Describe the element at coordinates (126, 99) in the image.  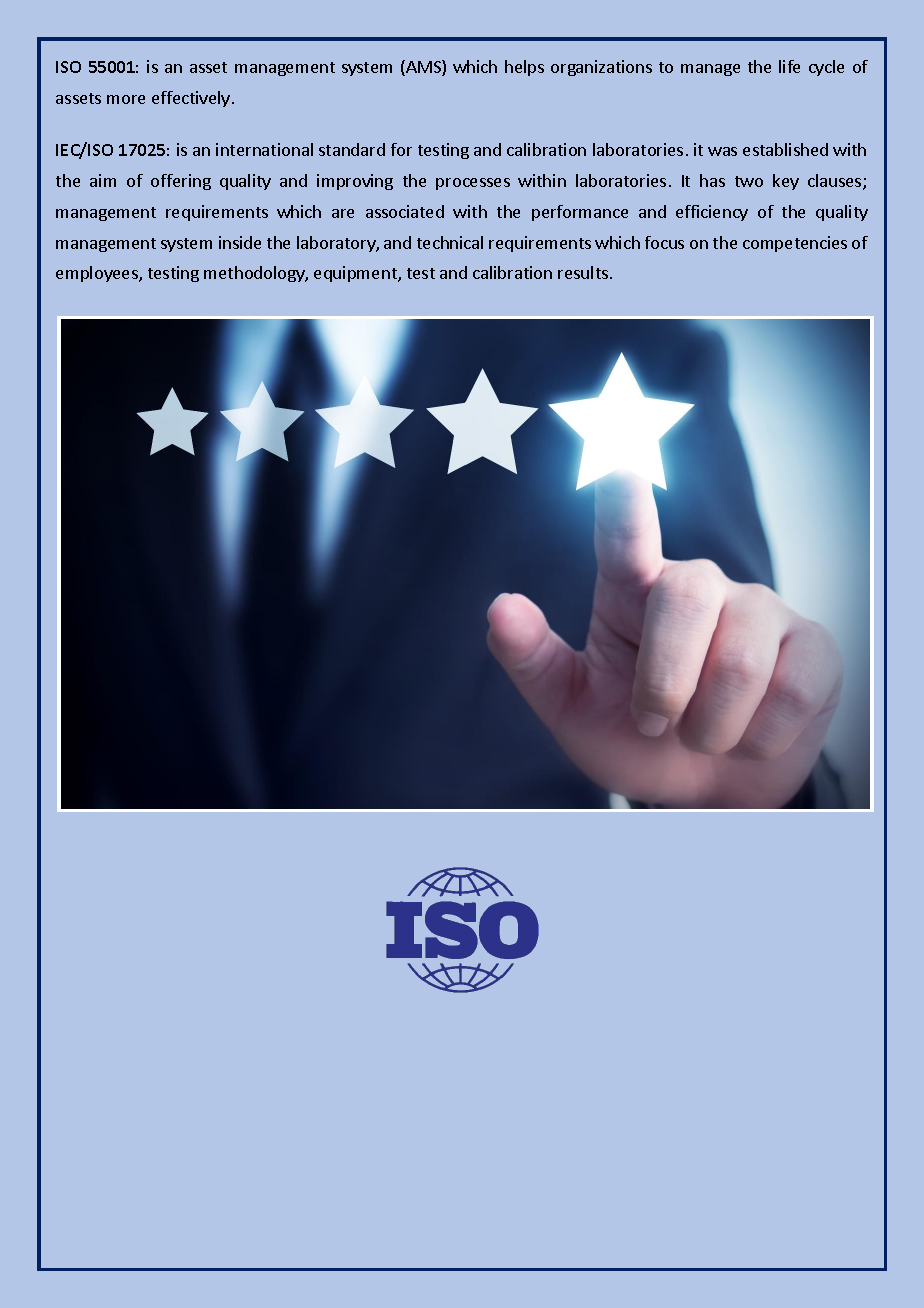
I see `more` at that location.
